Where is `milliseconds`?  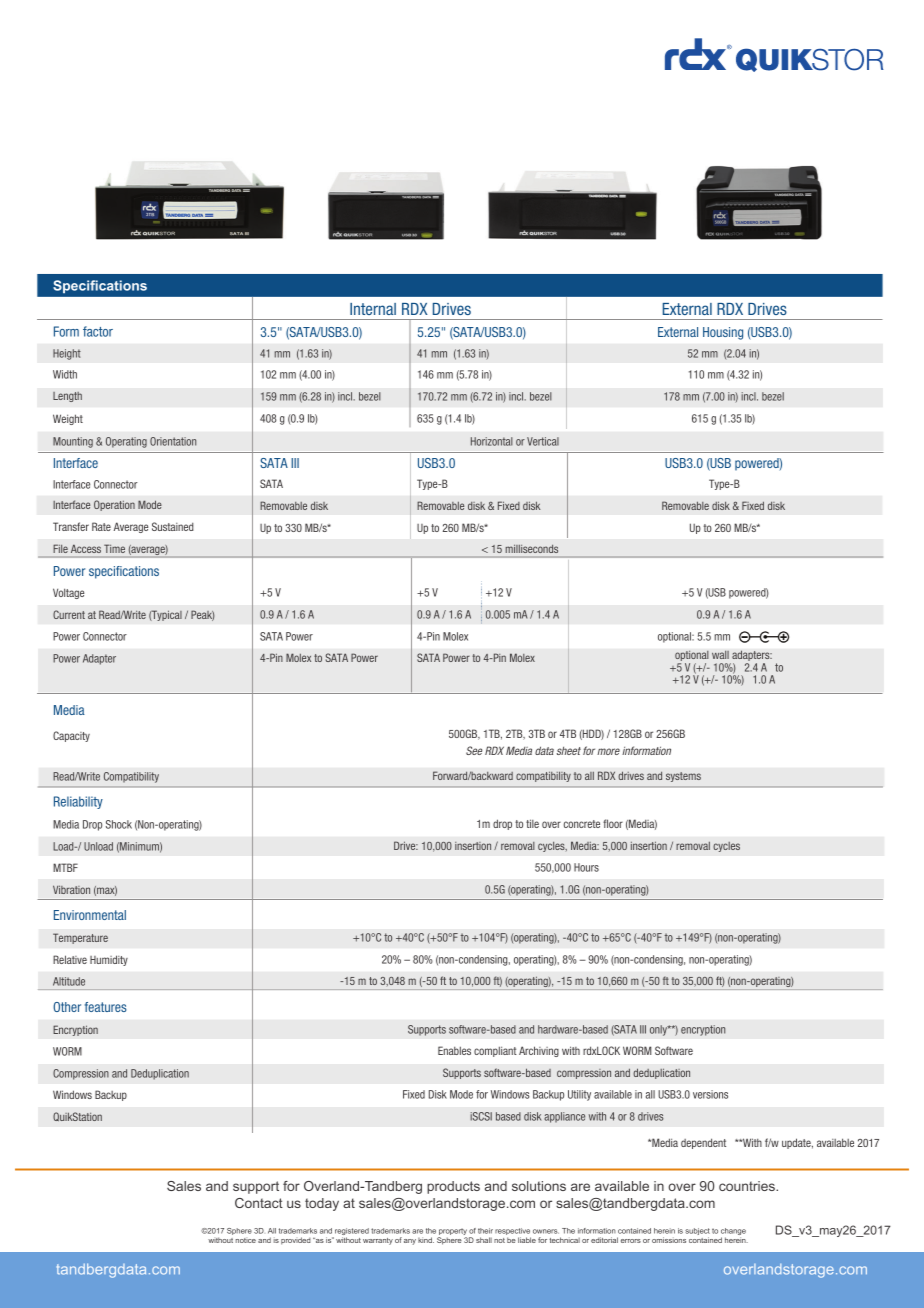
milliseconds is located at coordinates (532, 549).
